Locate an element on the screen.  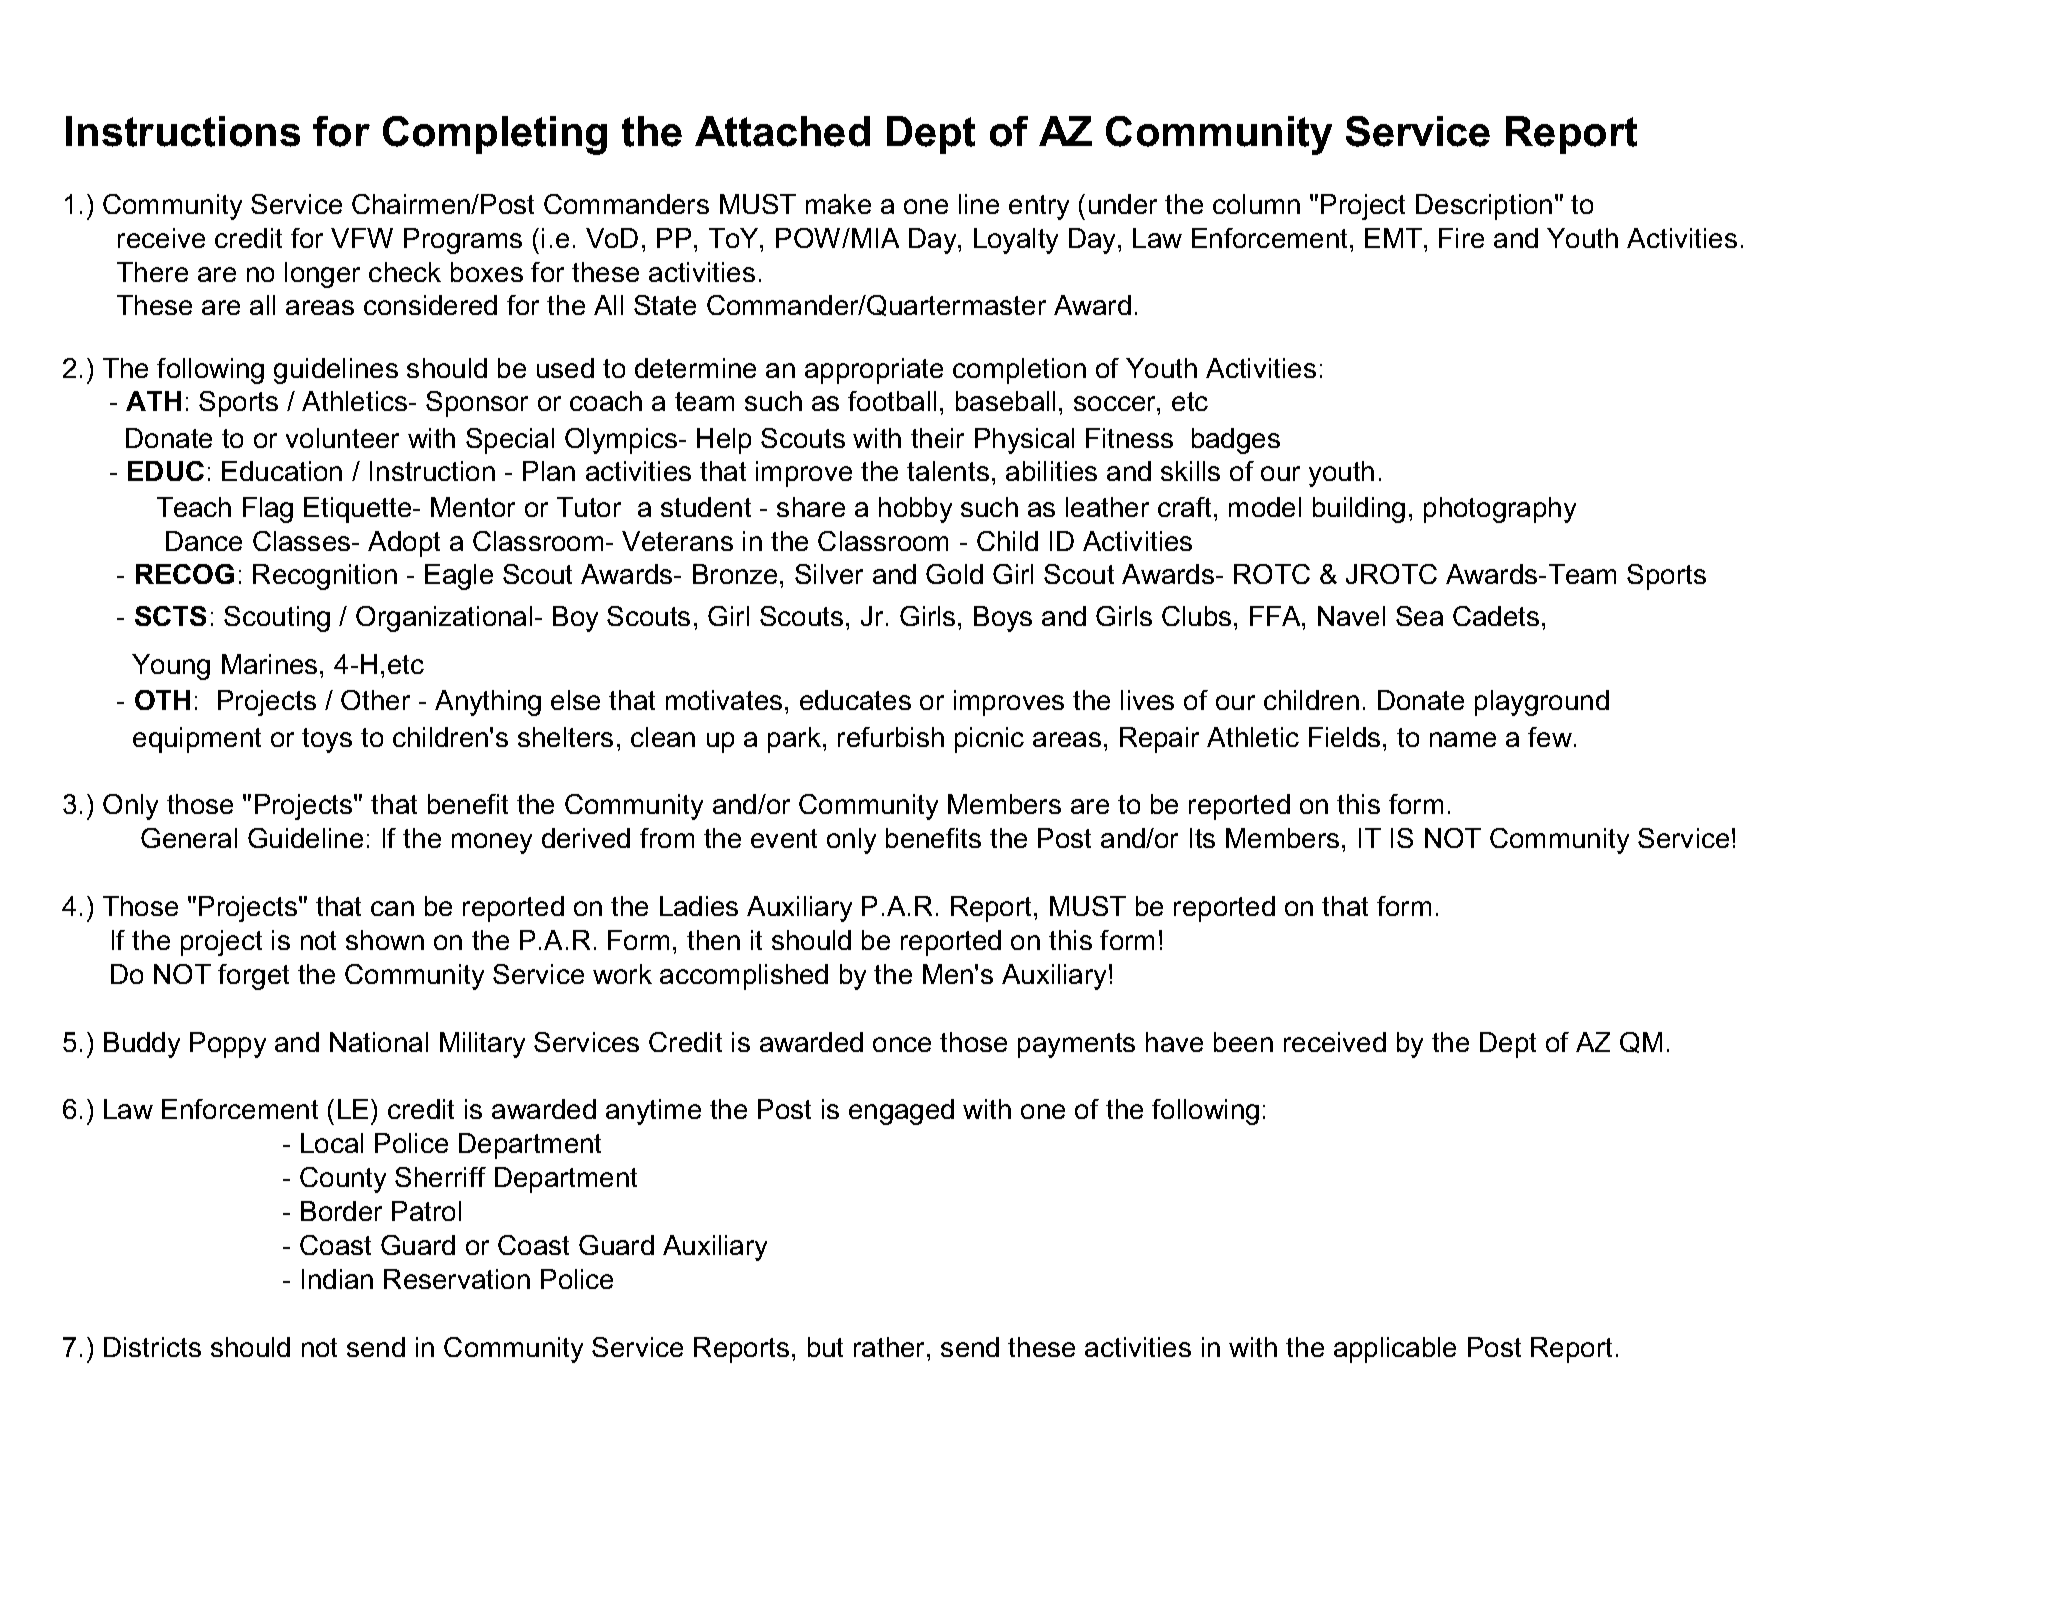
Completing is located at coordinates (495, 135).
